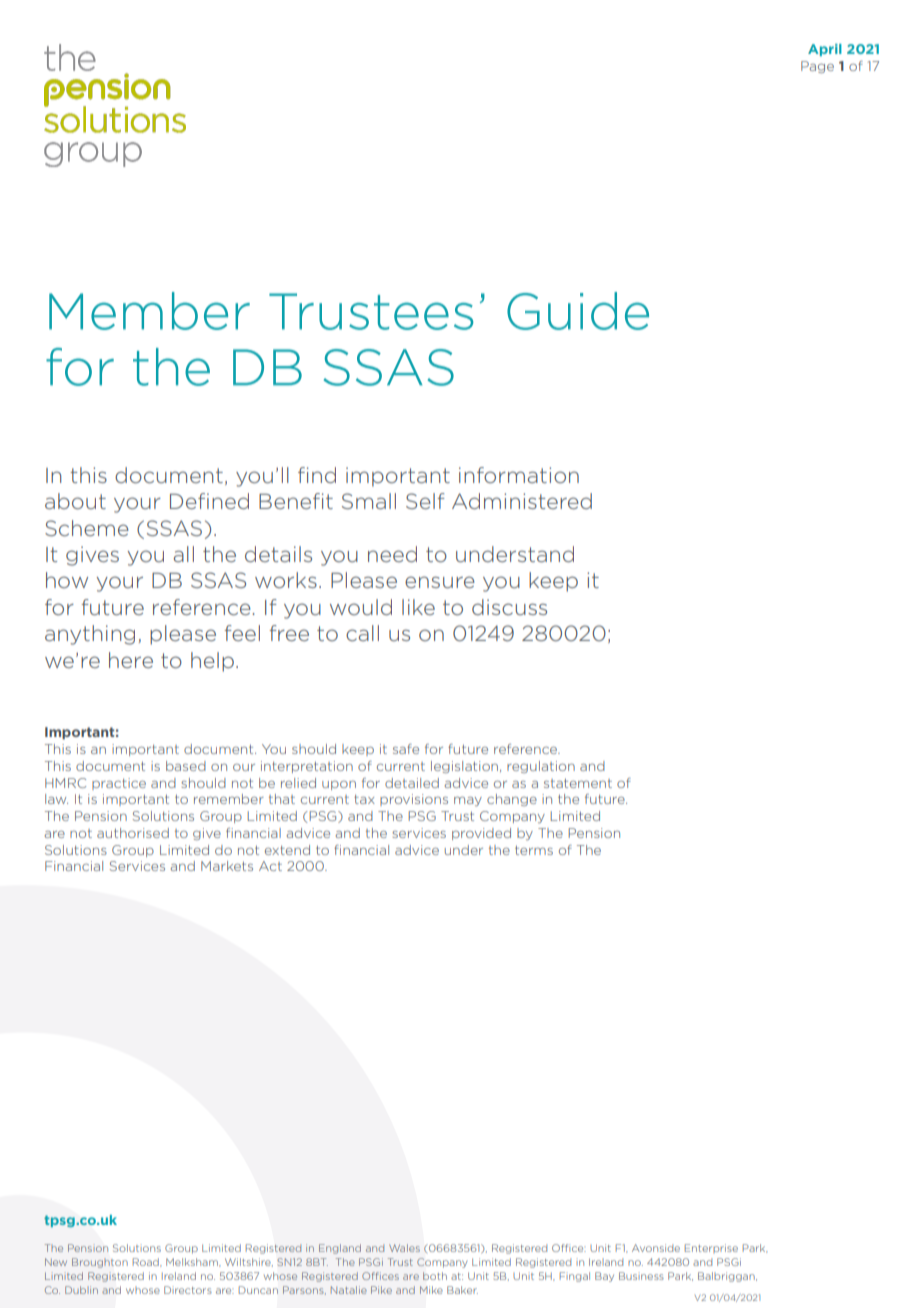  I want to click on terms, so click(534, 850).
